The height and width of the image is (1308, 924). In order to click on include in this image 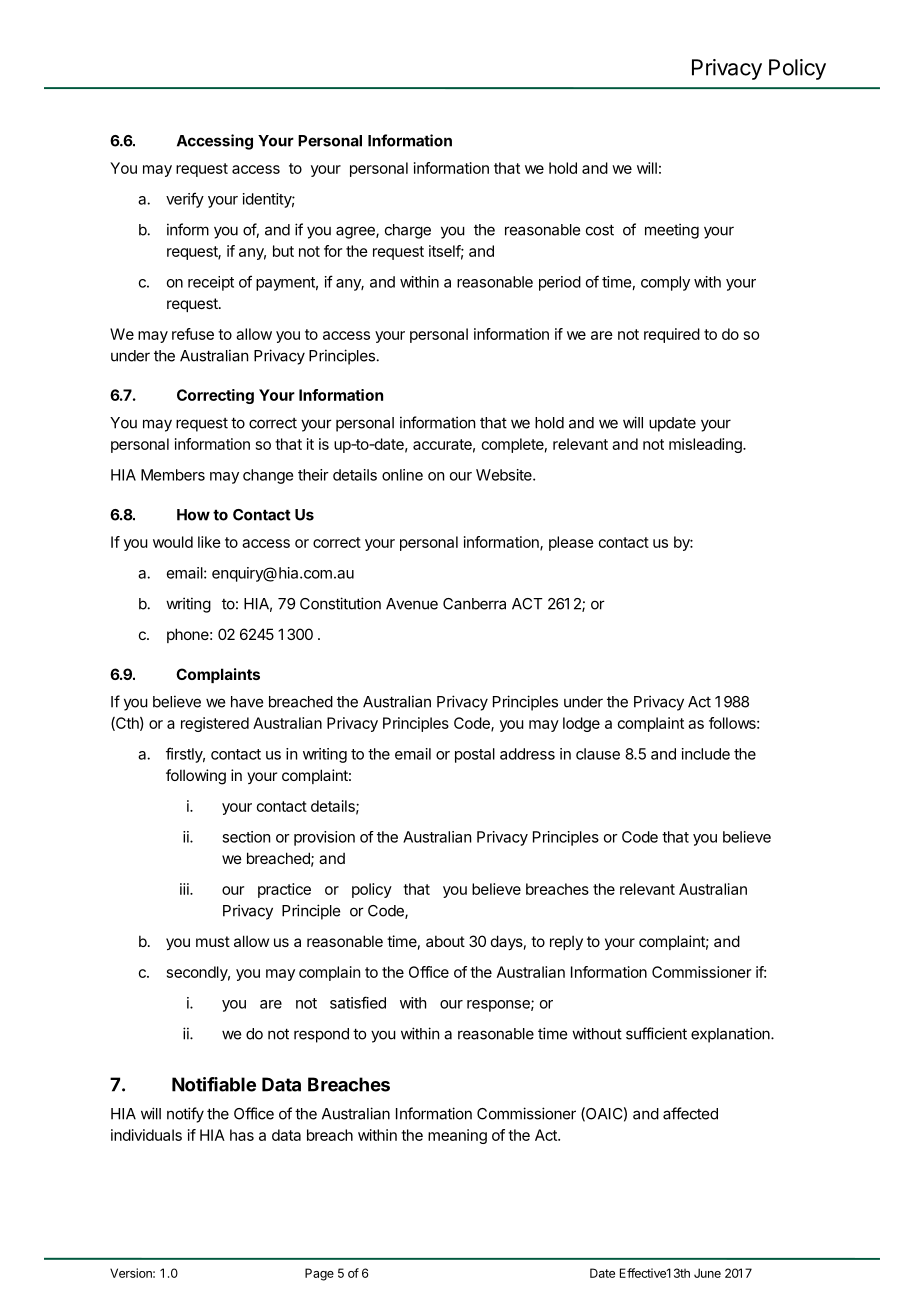, I will do `click(706, 754)`.
